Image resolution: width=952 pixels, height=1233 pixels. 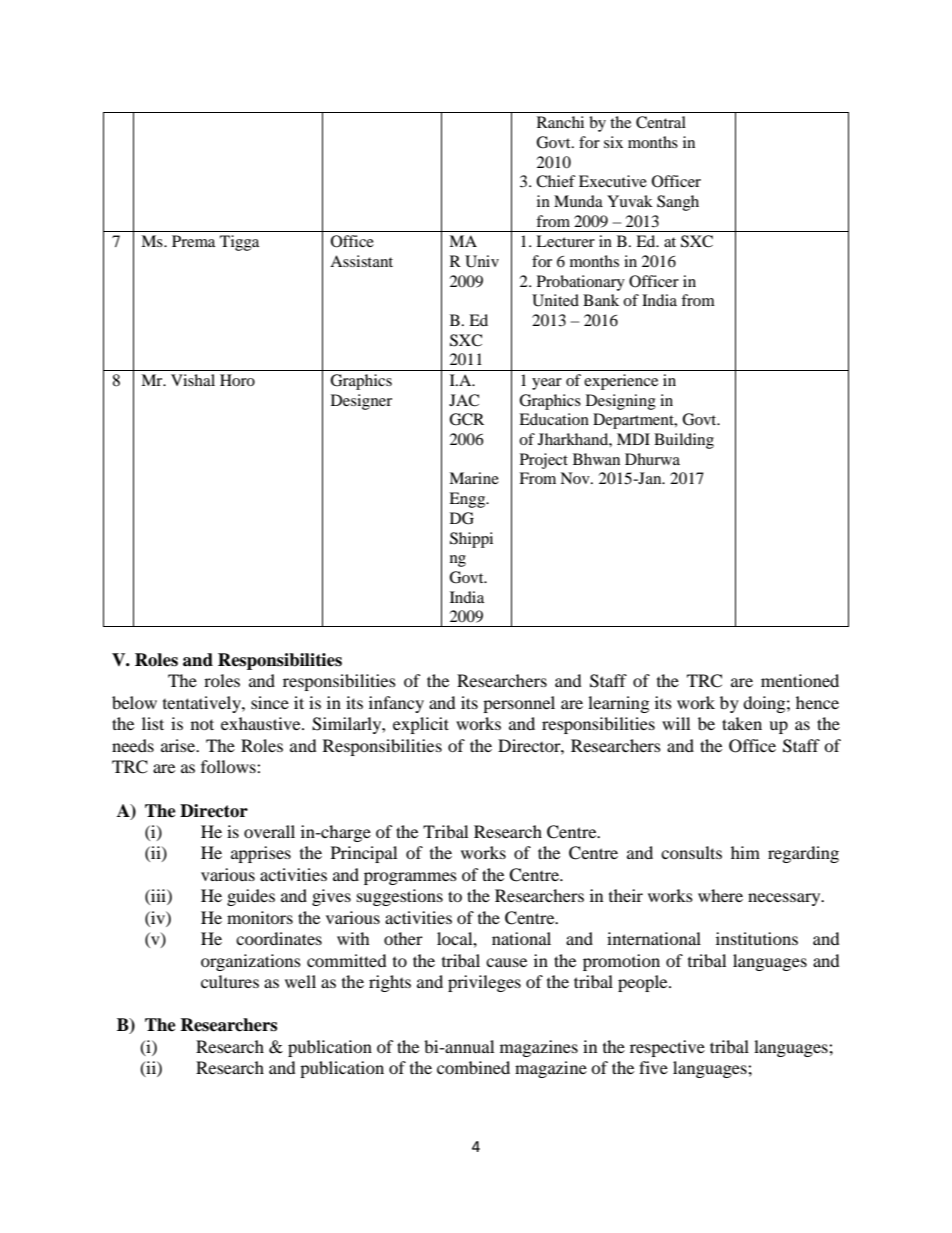 What do you see at coordinates (361, 402) in the document?
I see `Designer` at bounding box center [361, 402].
